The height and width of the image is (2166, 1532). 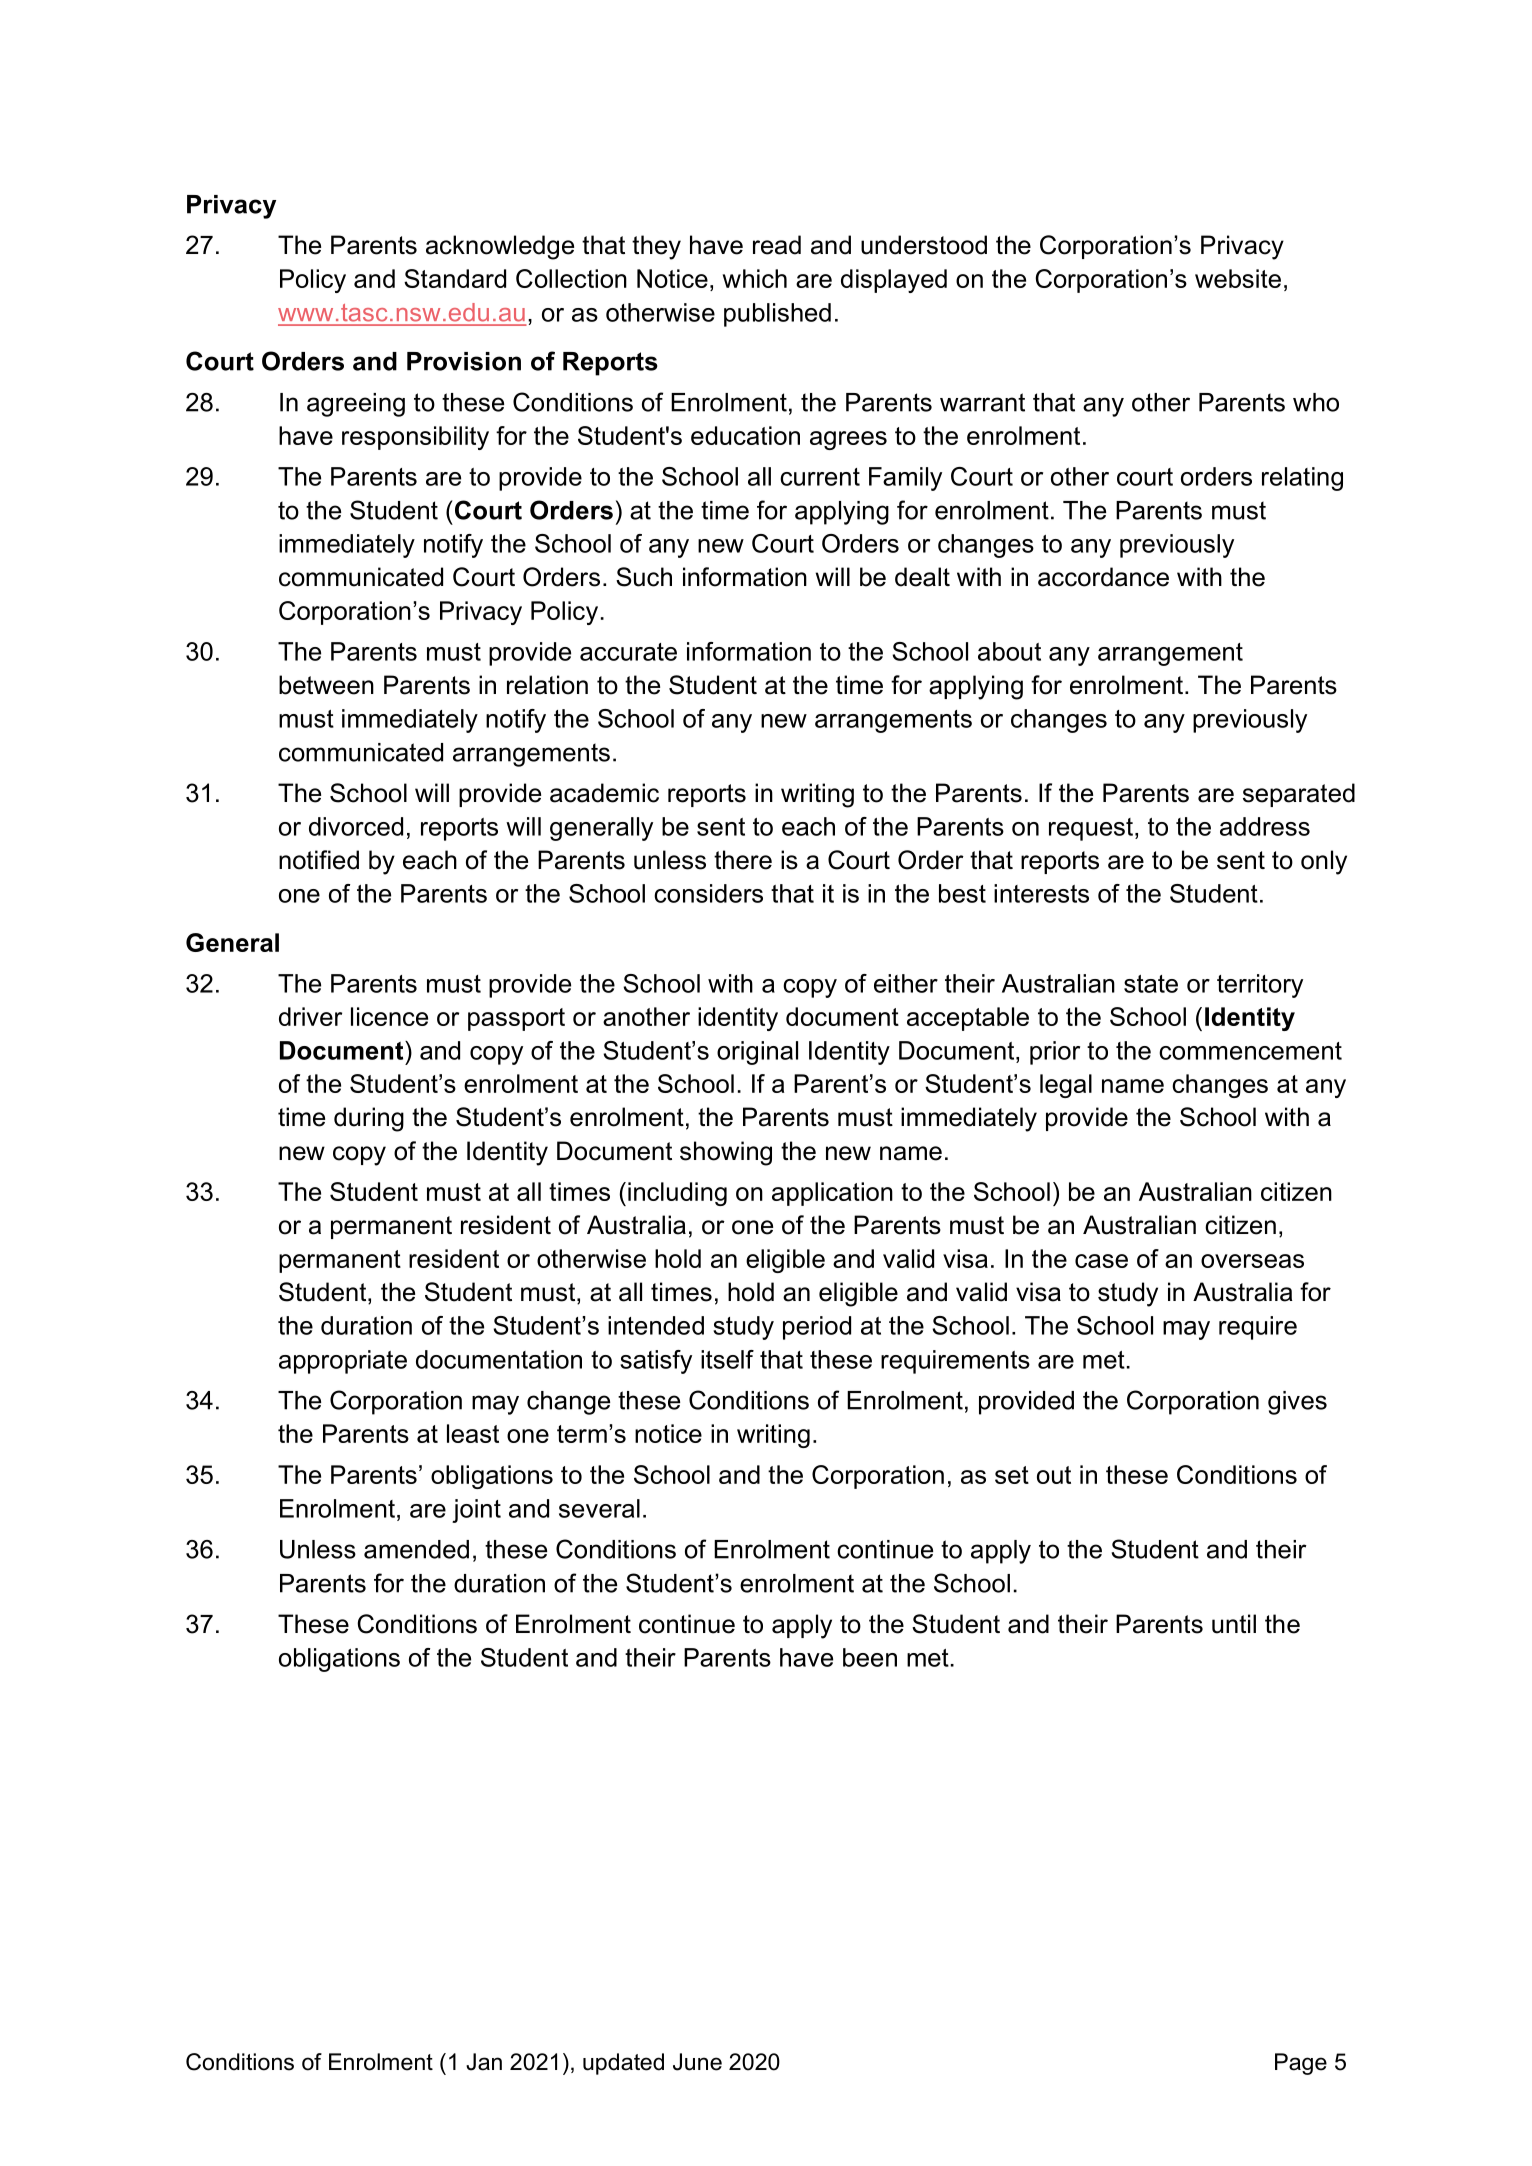 I want to click on during, so click(x=369, y=1119).
